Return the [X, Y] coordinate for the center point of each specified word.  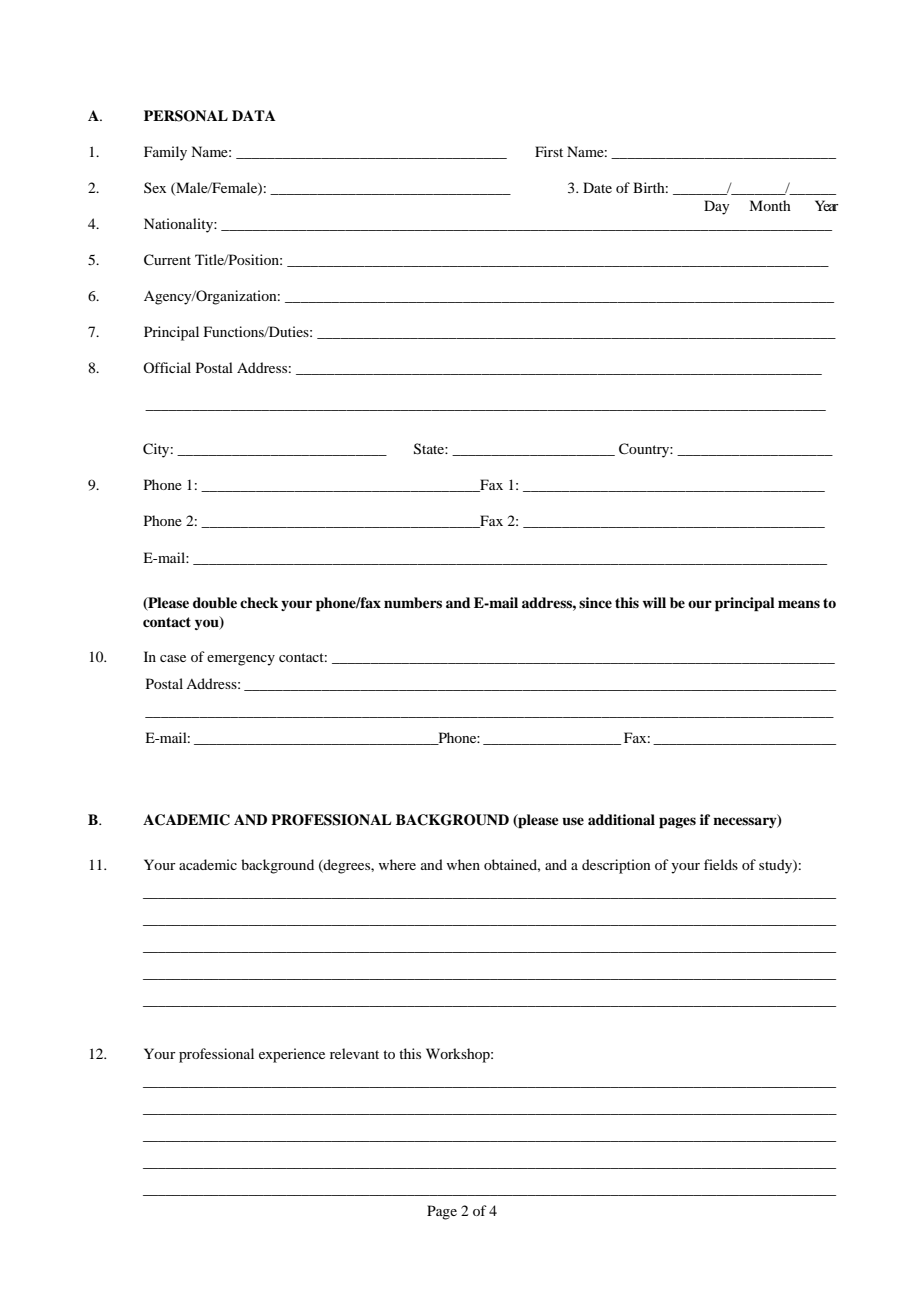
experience [292, 1055]
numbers [413, 603]
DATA [254, 115]
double [215, 602]
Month [770, 205]
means [799, 604]
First [549, 151]
